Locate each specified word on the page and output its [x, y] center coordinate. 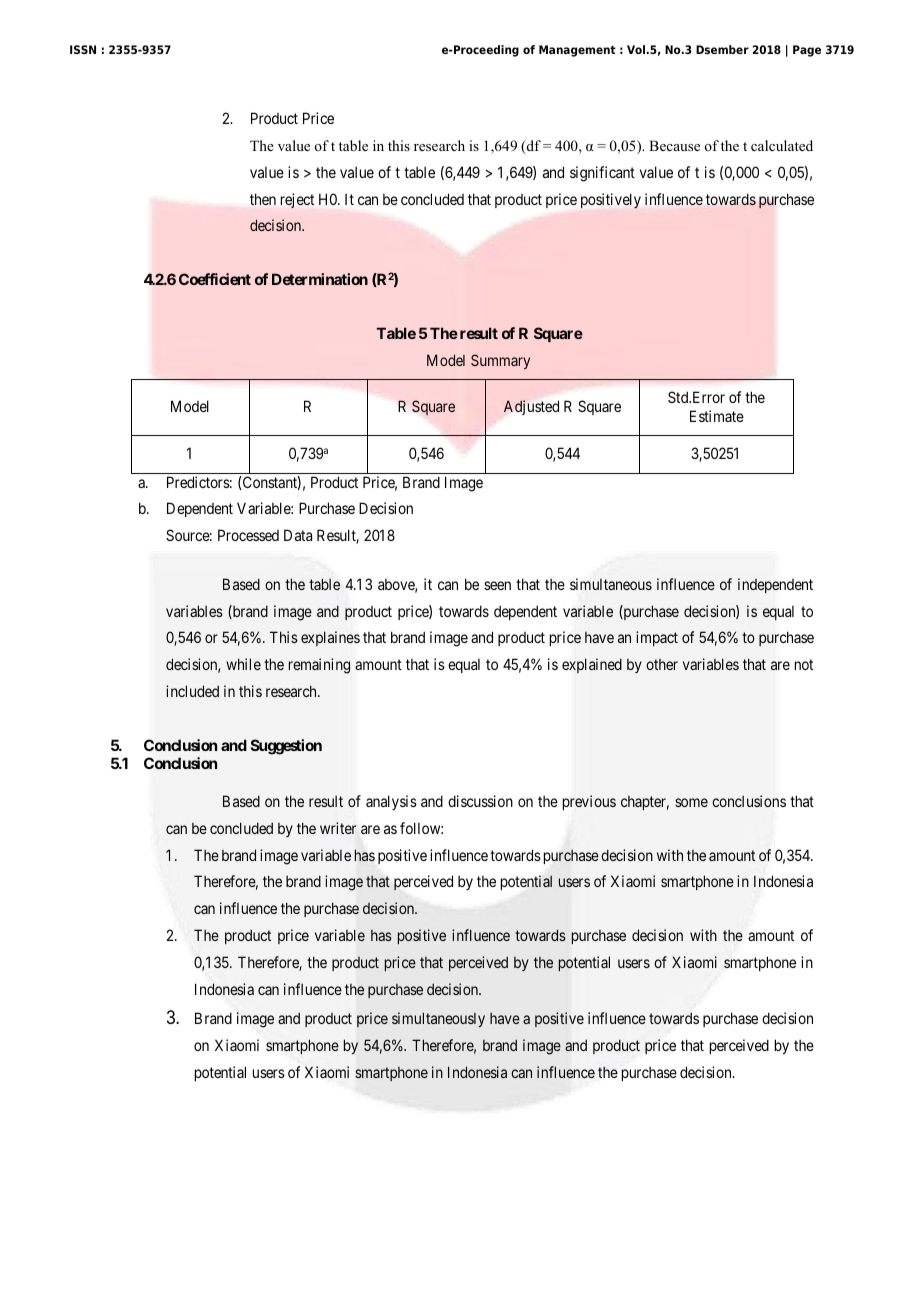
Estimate [717, 416]
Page [807, 51]
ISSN [83, 49]
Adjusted [531, 407]
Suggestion [286, 747]
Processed [248, 535]
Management [577, 51]
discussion [480, 801]
